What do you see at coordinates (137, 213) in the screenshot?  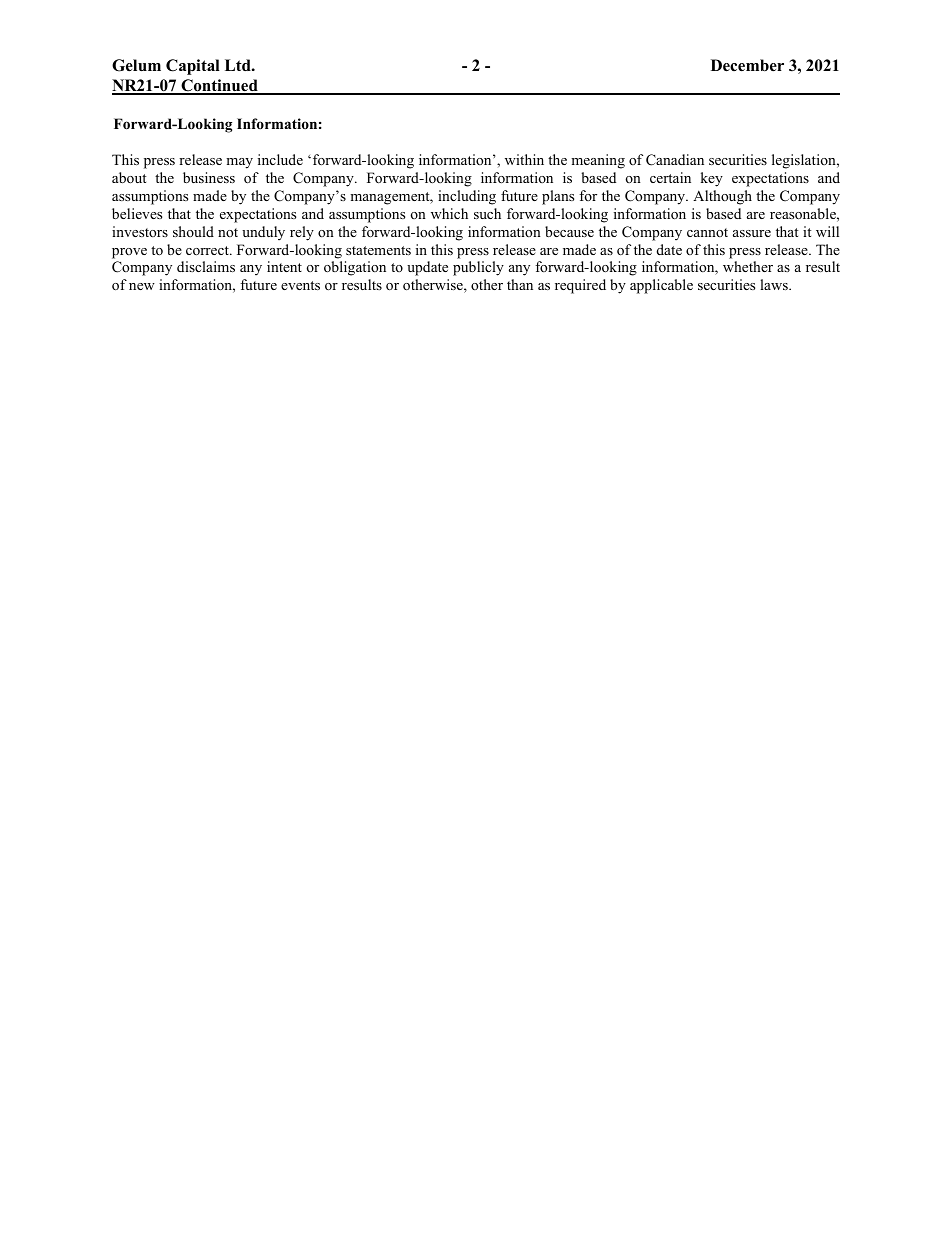 I see `believes` at bounding box center [137, 213].
